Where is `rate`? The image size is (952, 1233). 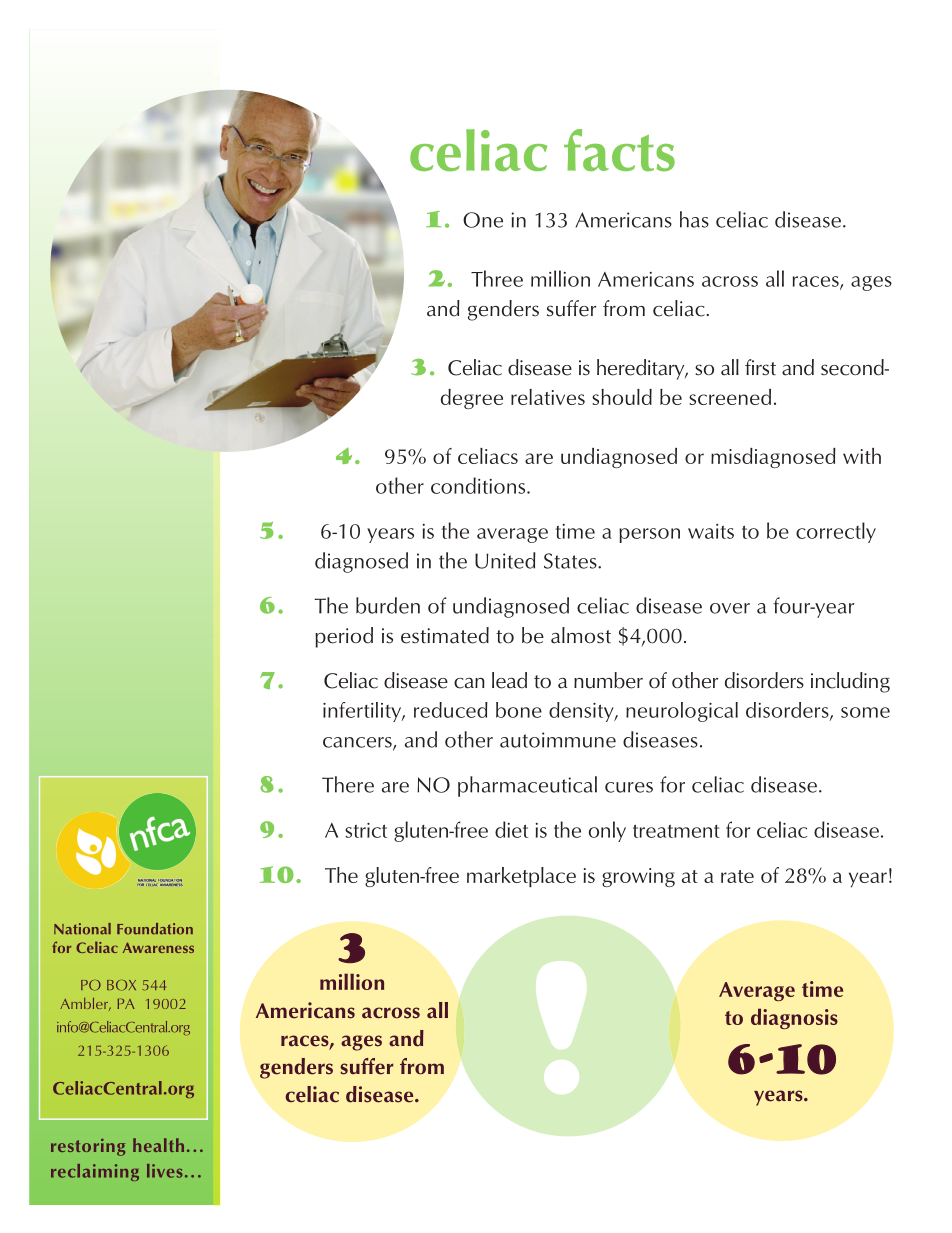 rate is located at coordinates (737, 876).
